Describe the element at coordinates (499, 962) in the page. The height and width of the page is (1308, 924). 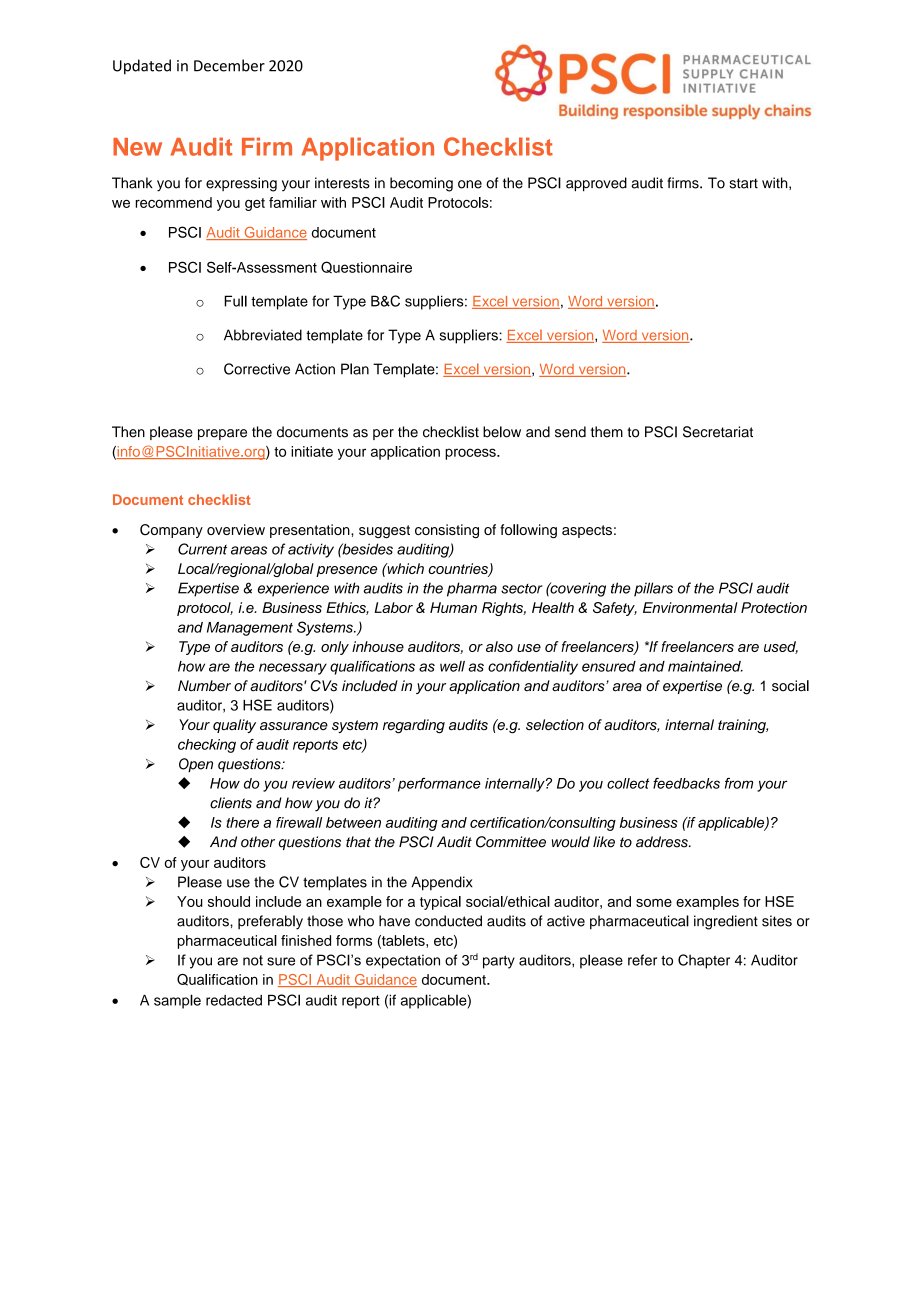
I see `party` at that location.
